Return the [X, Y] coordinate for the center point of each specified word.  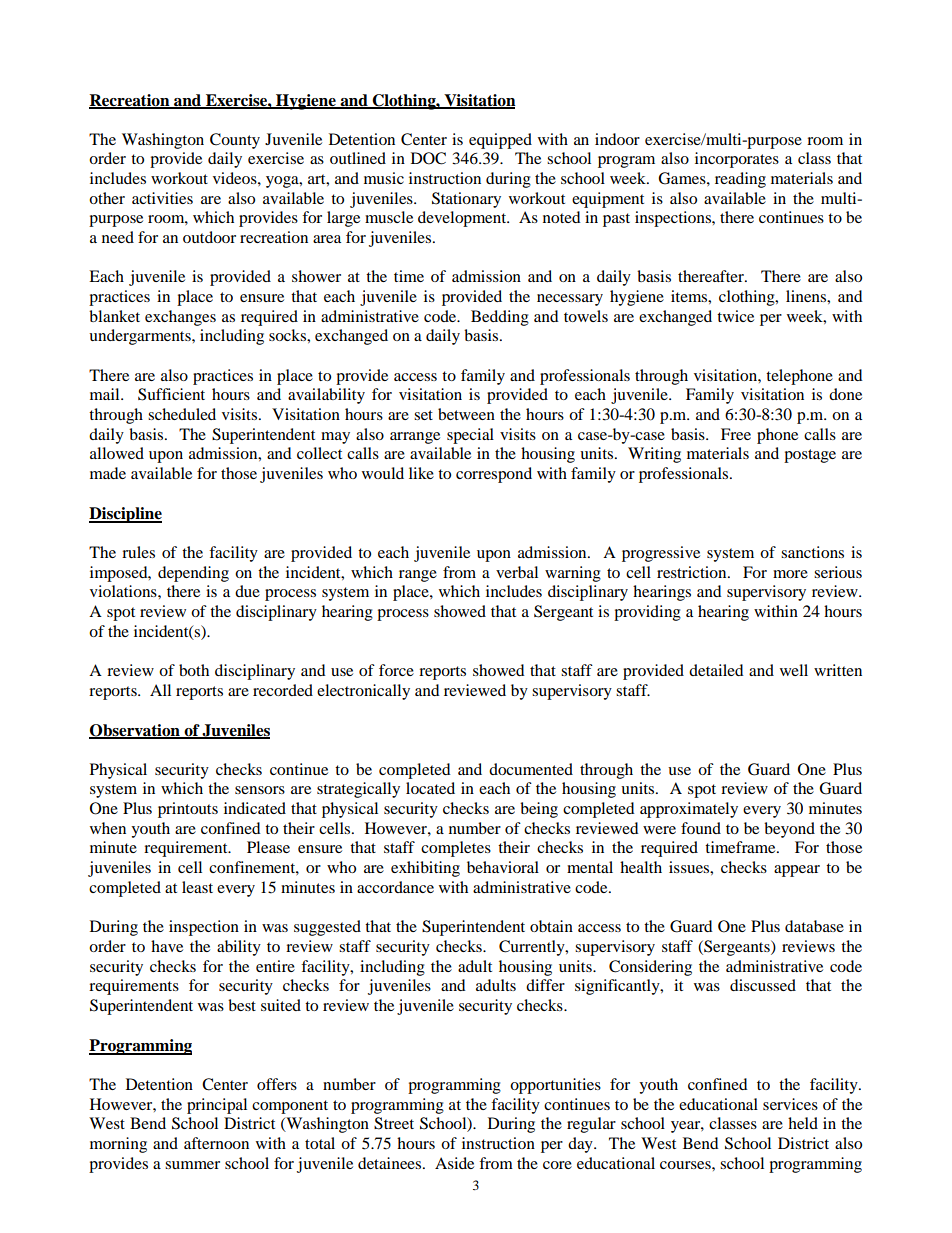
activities [162, 198]
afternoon [216, 1143]
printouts [188, 810]
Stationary [466, 200]
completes [456, 849]
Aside [454, 1163]
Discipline [125, 515]
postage [810, 456]
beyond [789, 830]
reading [740, 180]
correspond [494, 475]
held [803, 1123]
